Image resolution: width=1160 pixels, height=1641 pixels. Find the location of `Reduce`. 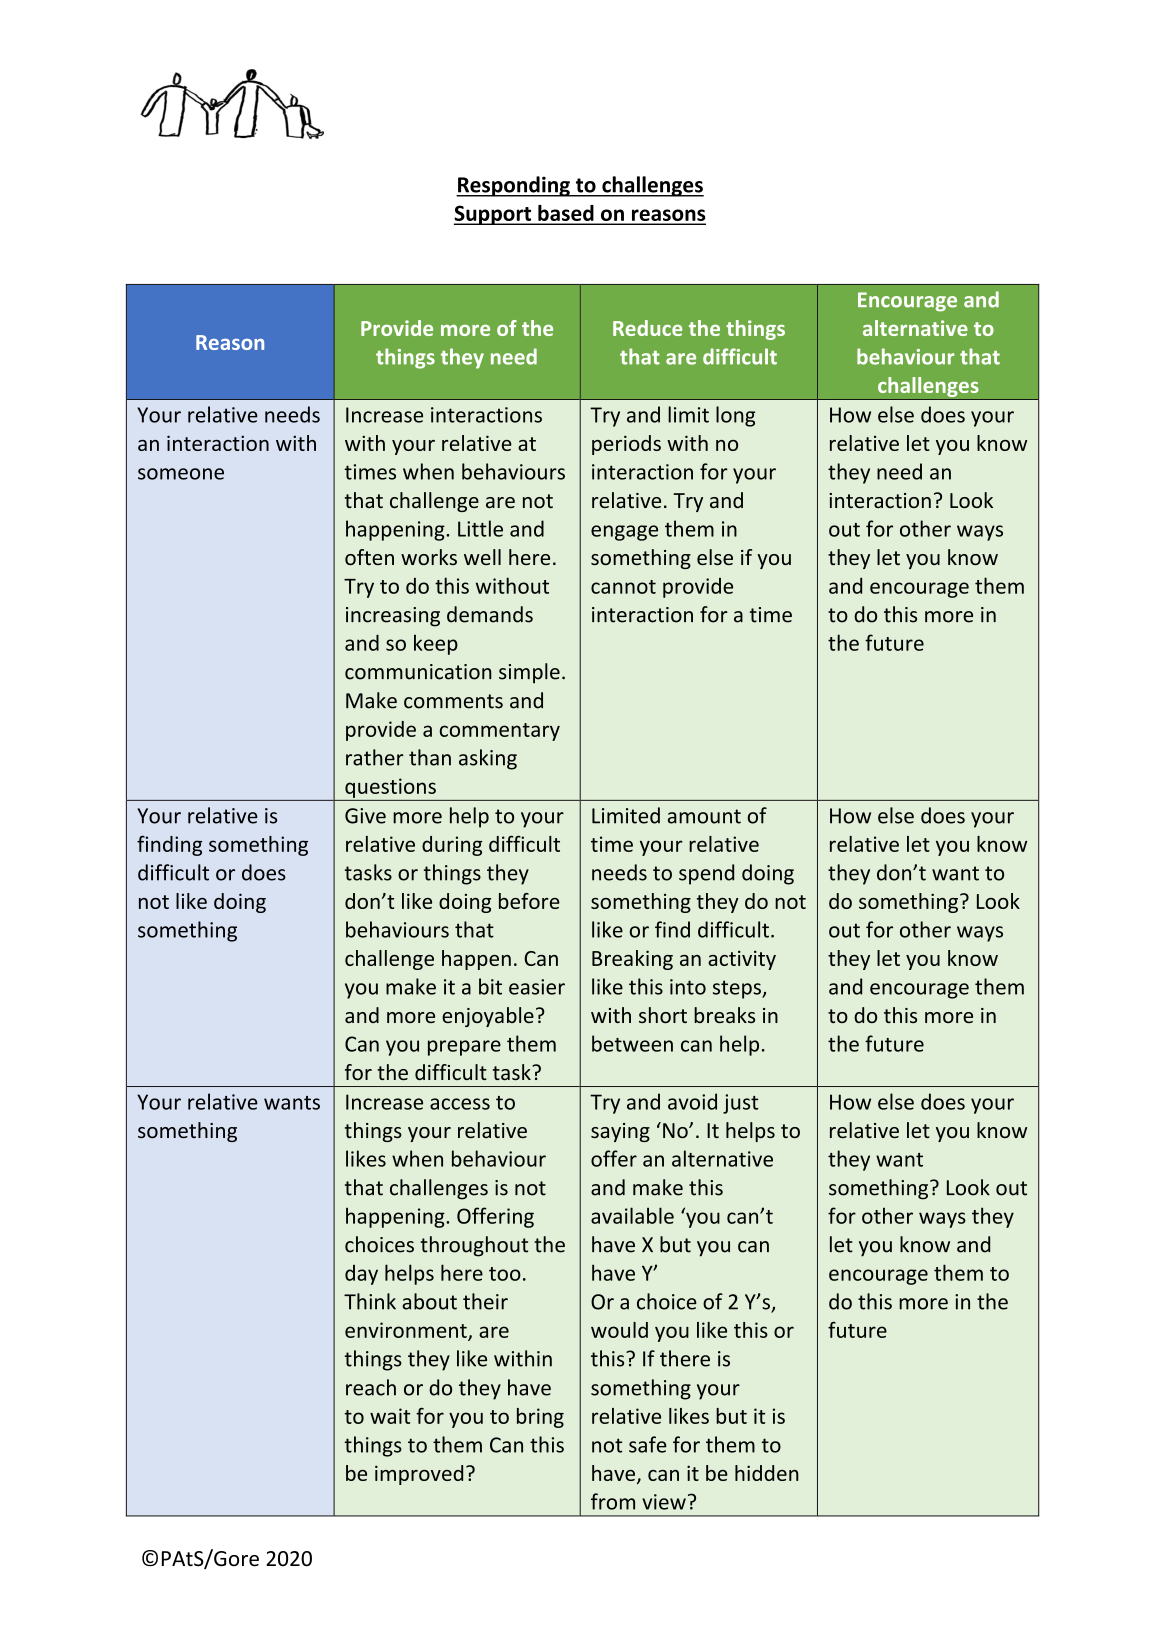

Reduce is located at coordinates (647, 328).
